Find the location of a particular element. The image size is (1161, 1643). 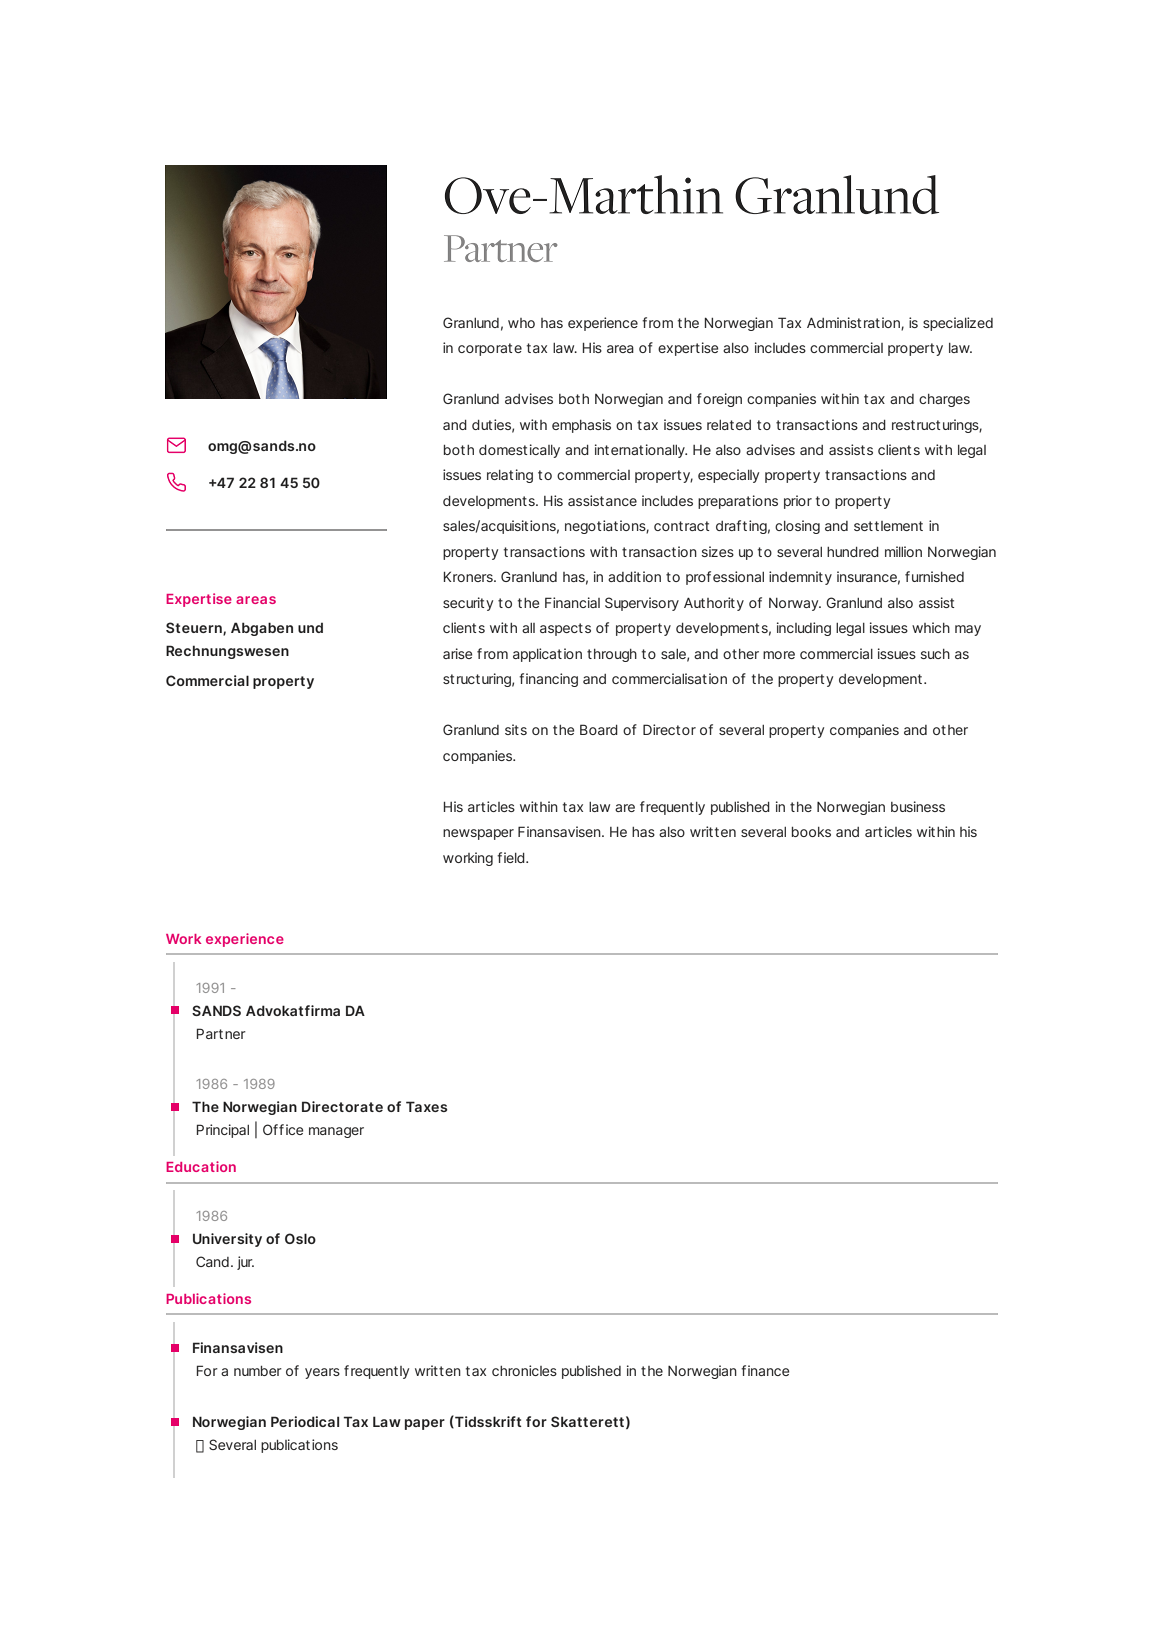

finance is located at coordinates (765, 1370).
